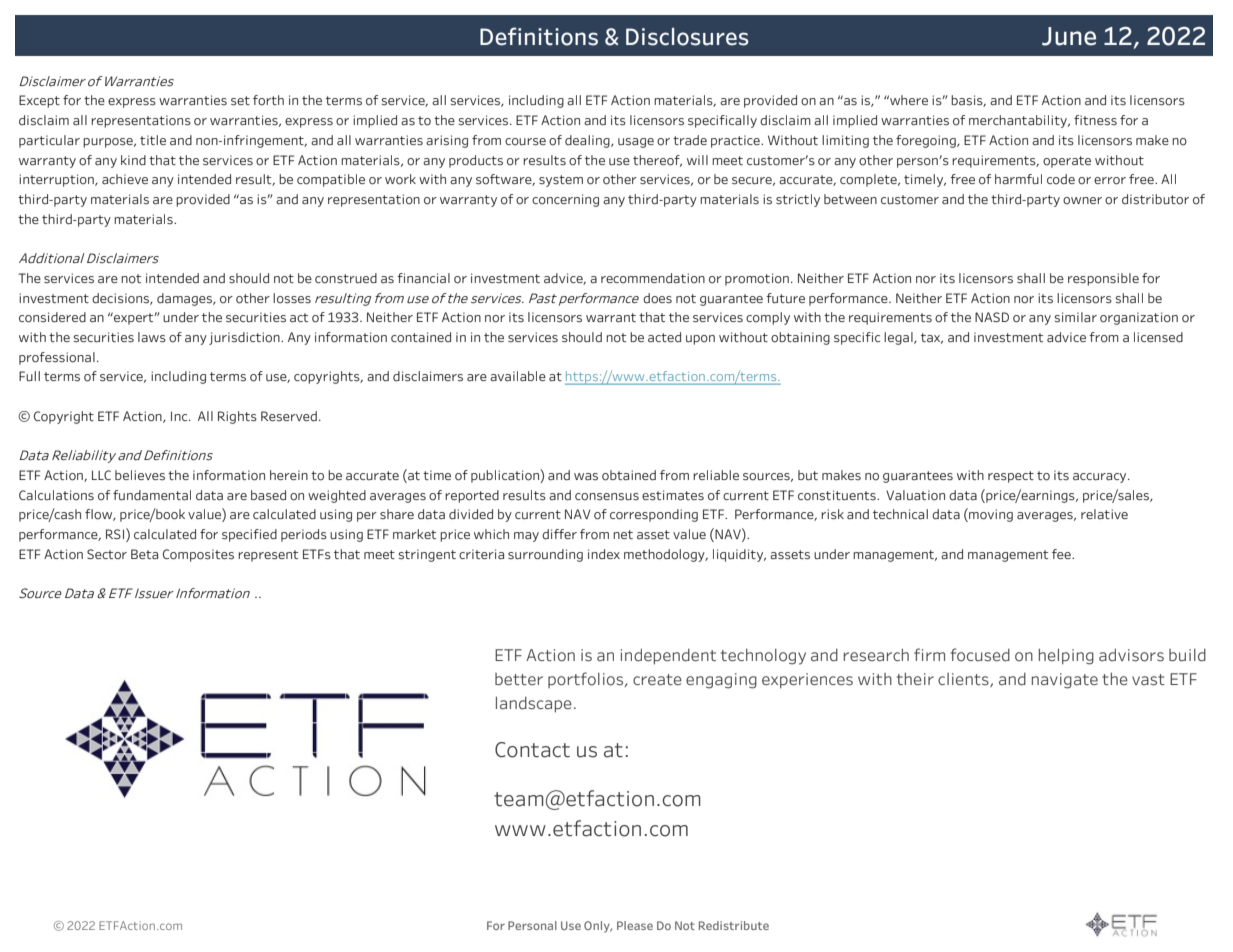 The height and width of the page is (952, 1233). Describe the element at coordinates (268, 100) in the page. I see `forth` at that location.
